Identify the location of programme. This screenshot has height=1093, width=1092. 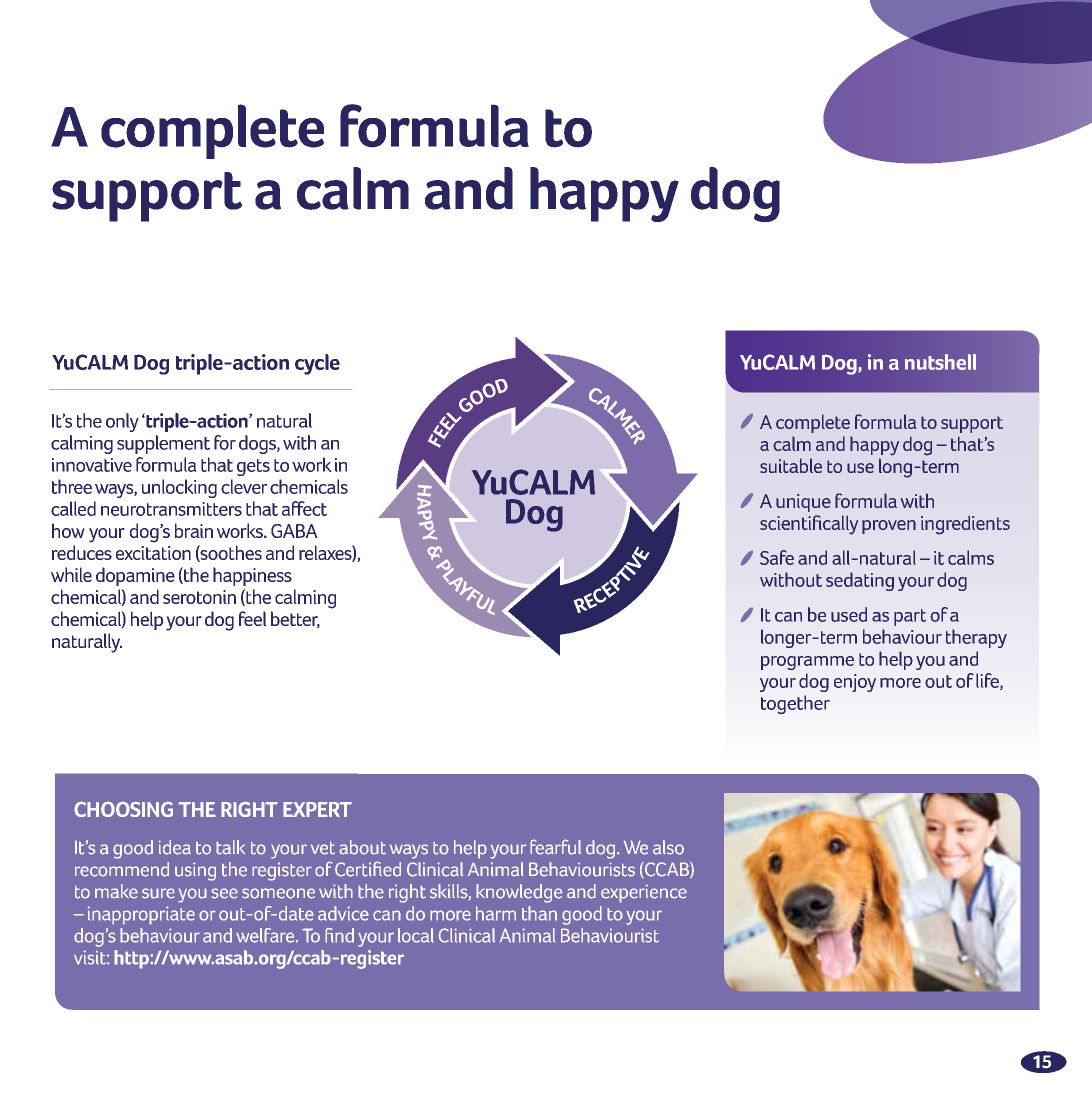
(807, 663).
